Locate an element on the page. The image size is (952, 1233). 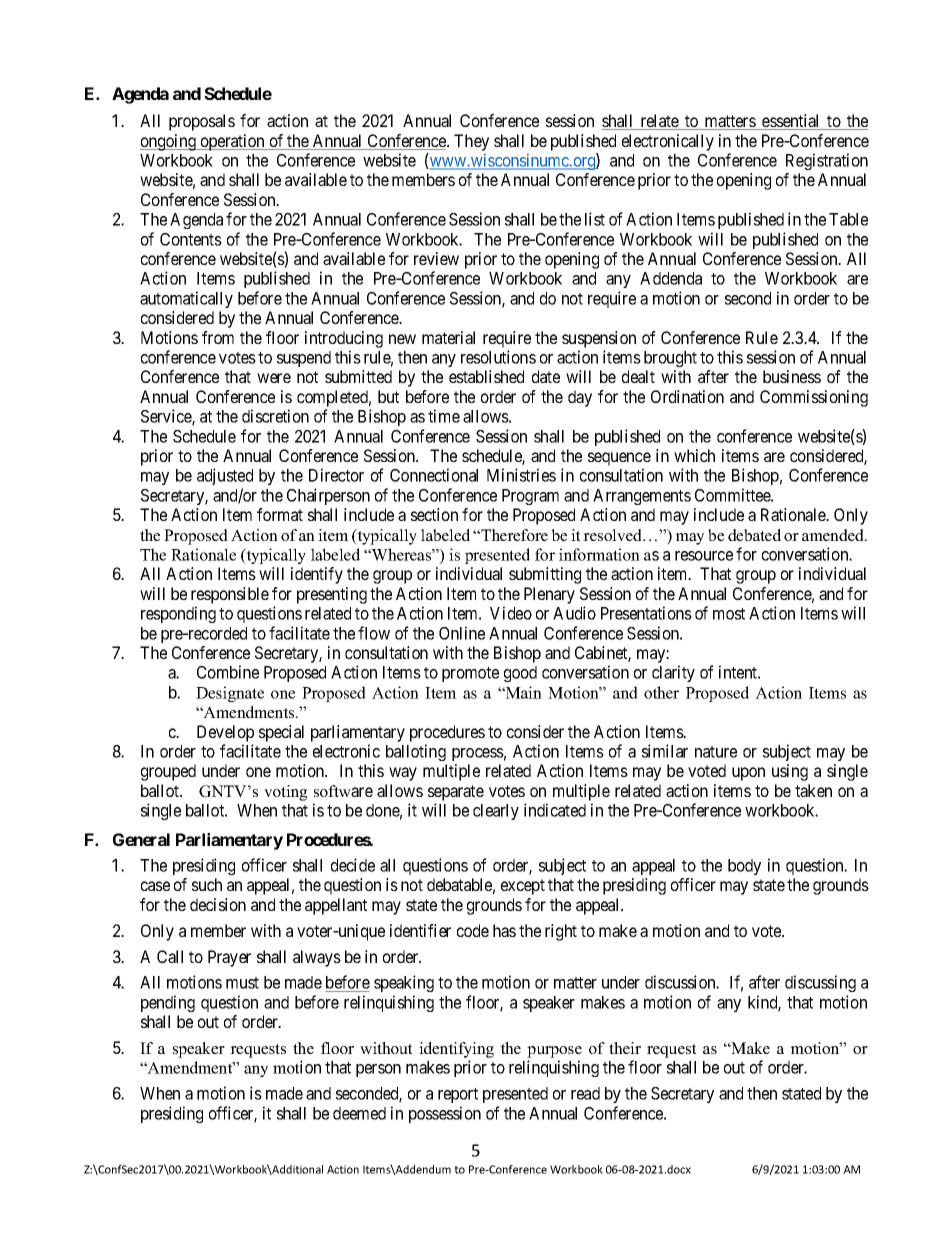
report is located at coordinates (458, 1095).
